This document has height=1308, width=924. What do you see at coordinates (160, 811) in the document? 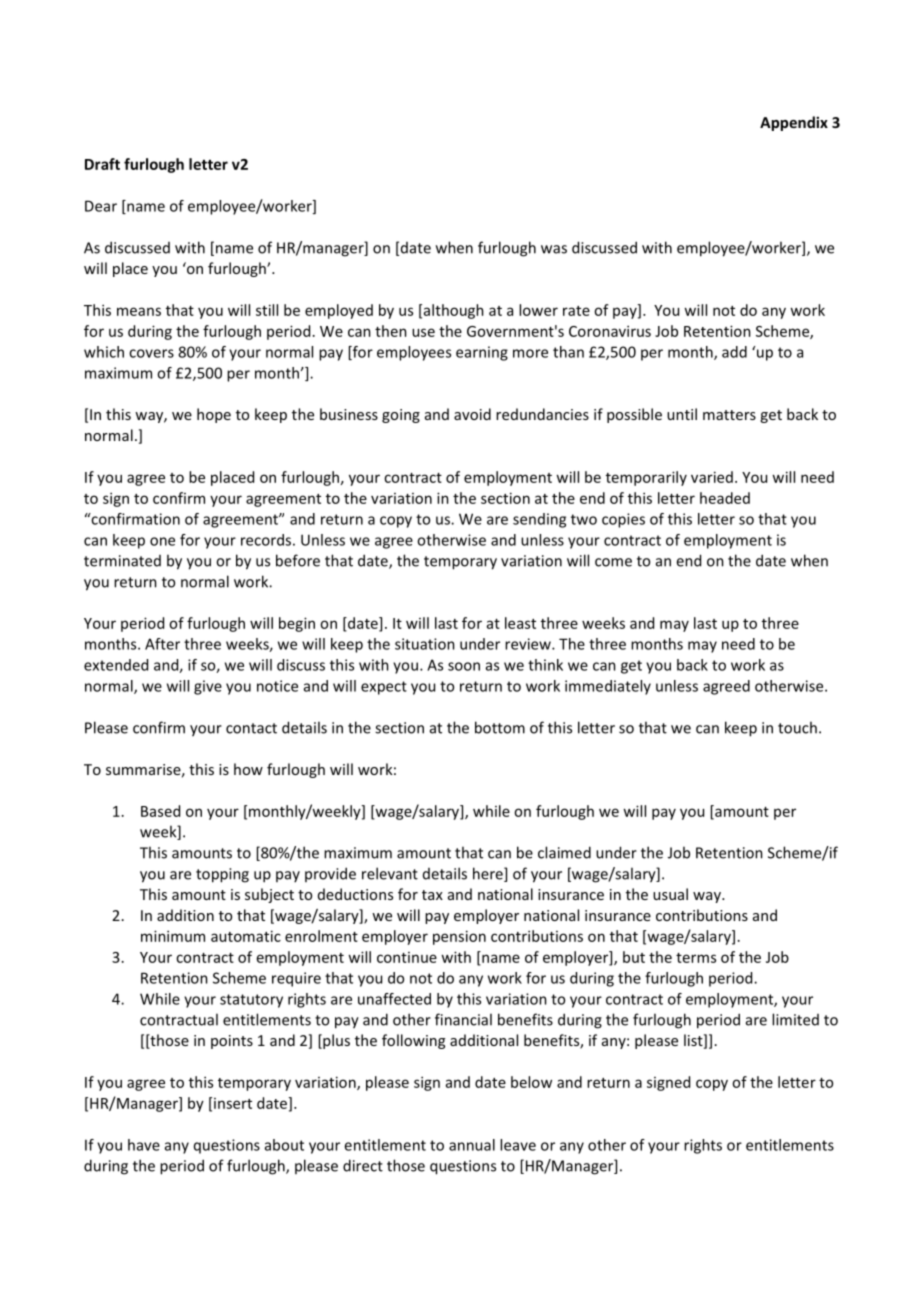
I see `Based` at bounding box center [160, 811].
